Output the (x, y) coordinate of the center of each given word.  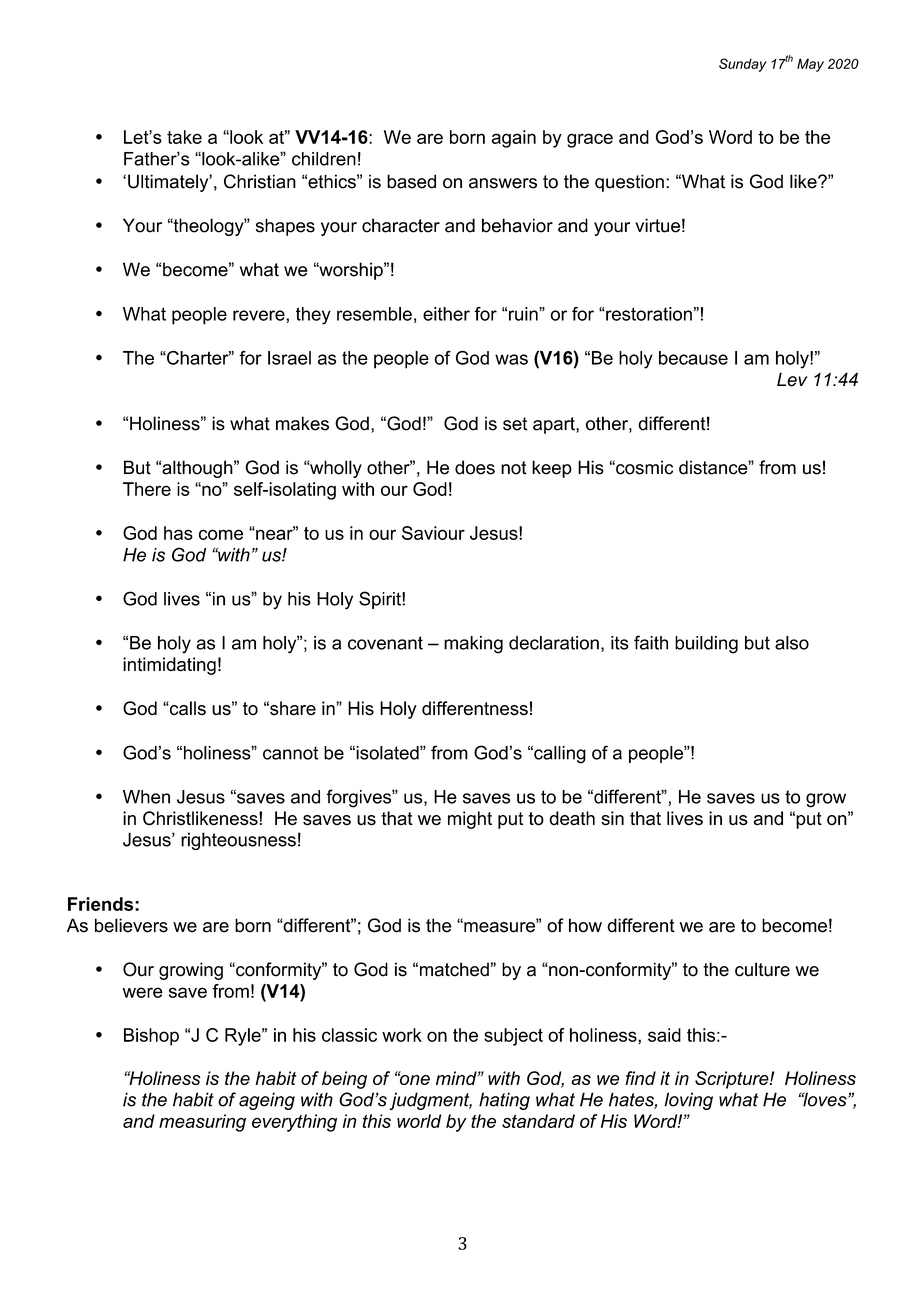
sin (612, 818)
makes (302, 423)
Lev (792, 379)
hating (504, 1101)
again (514, 139)
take (184, 137)
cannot (290, 753)
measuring (202, 1123)
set (515, 424)
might (470, 820)
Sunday (743, 65)
